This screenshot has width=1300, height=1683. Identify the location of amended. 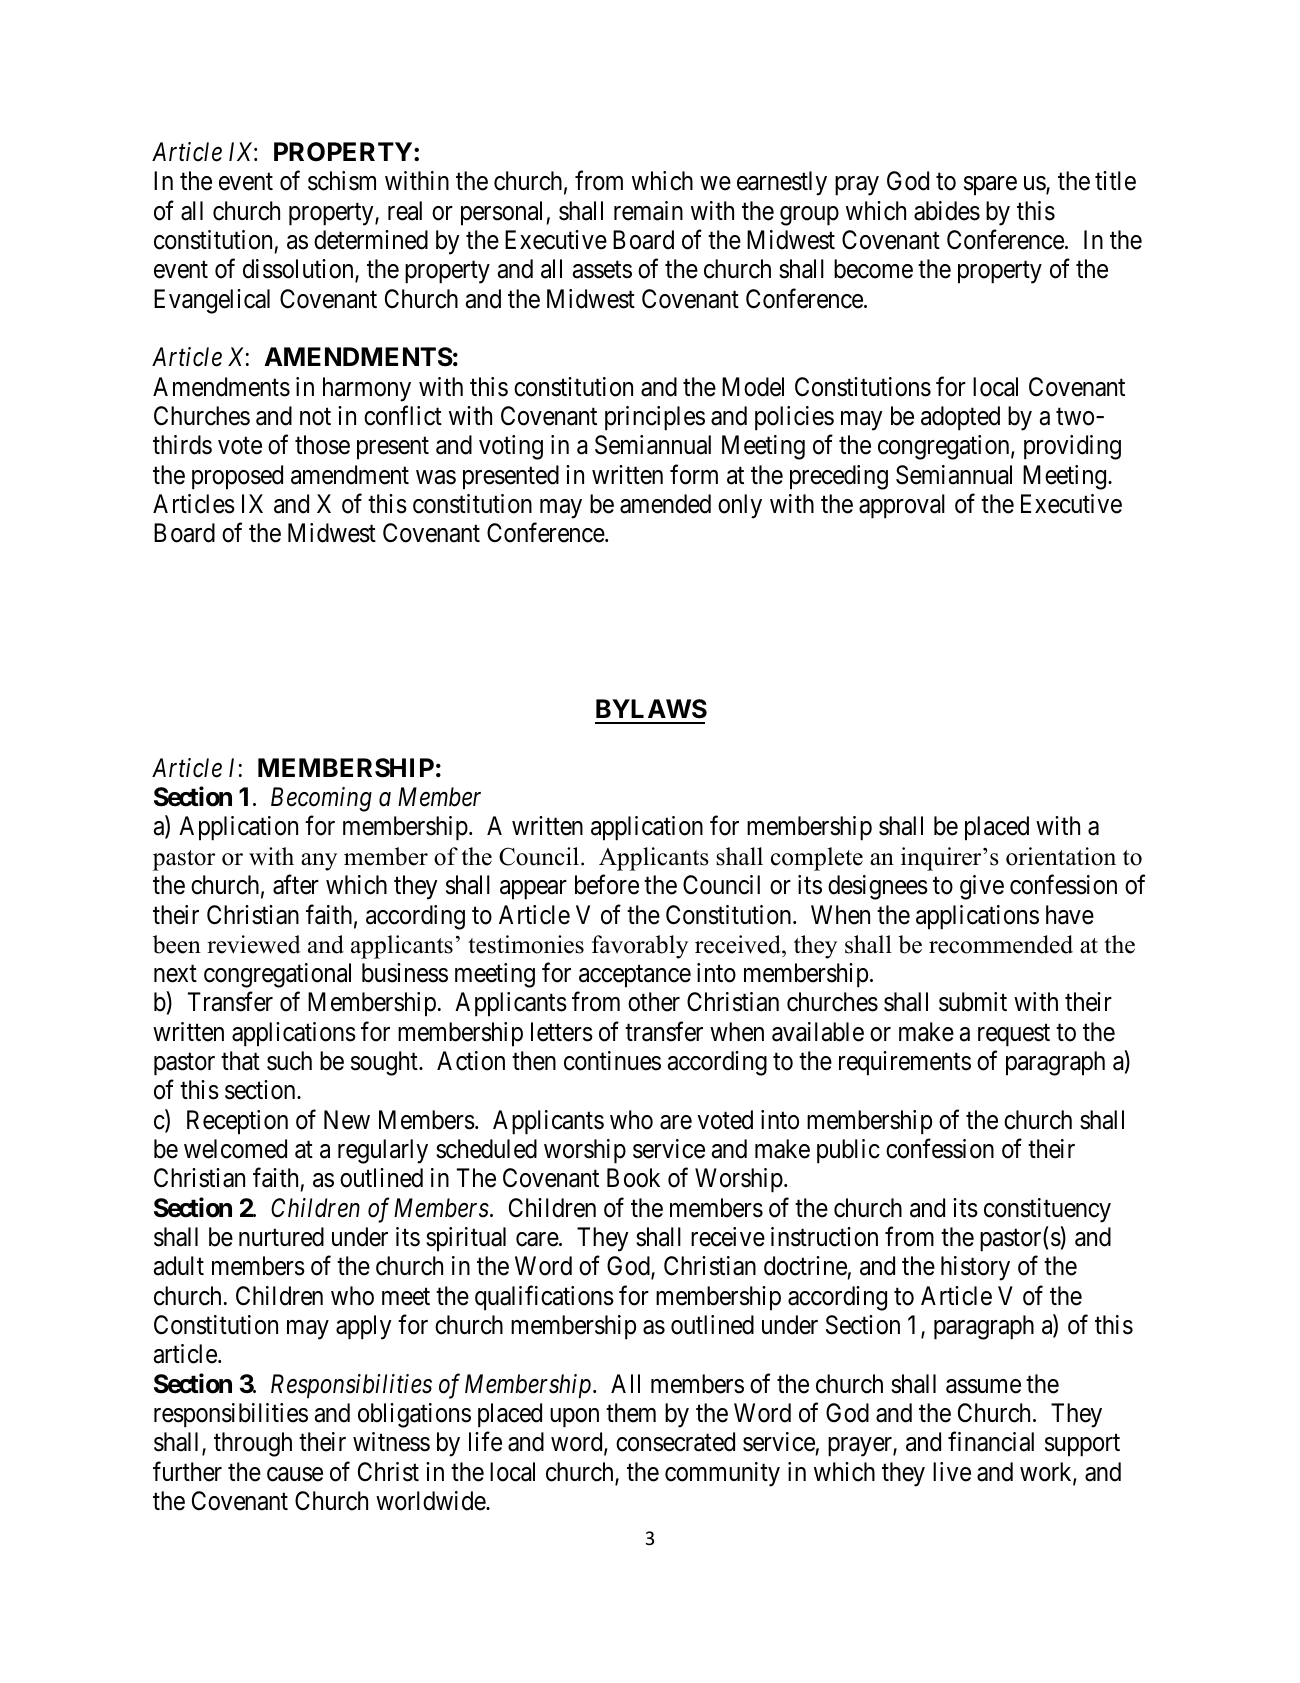
(665, 504).
